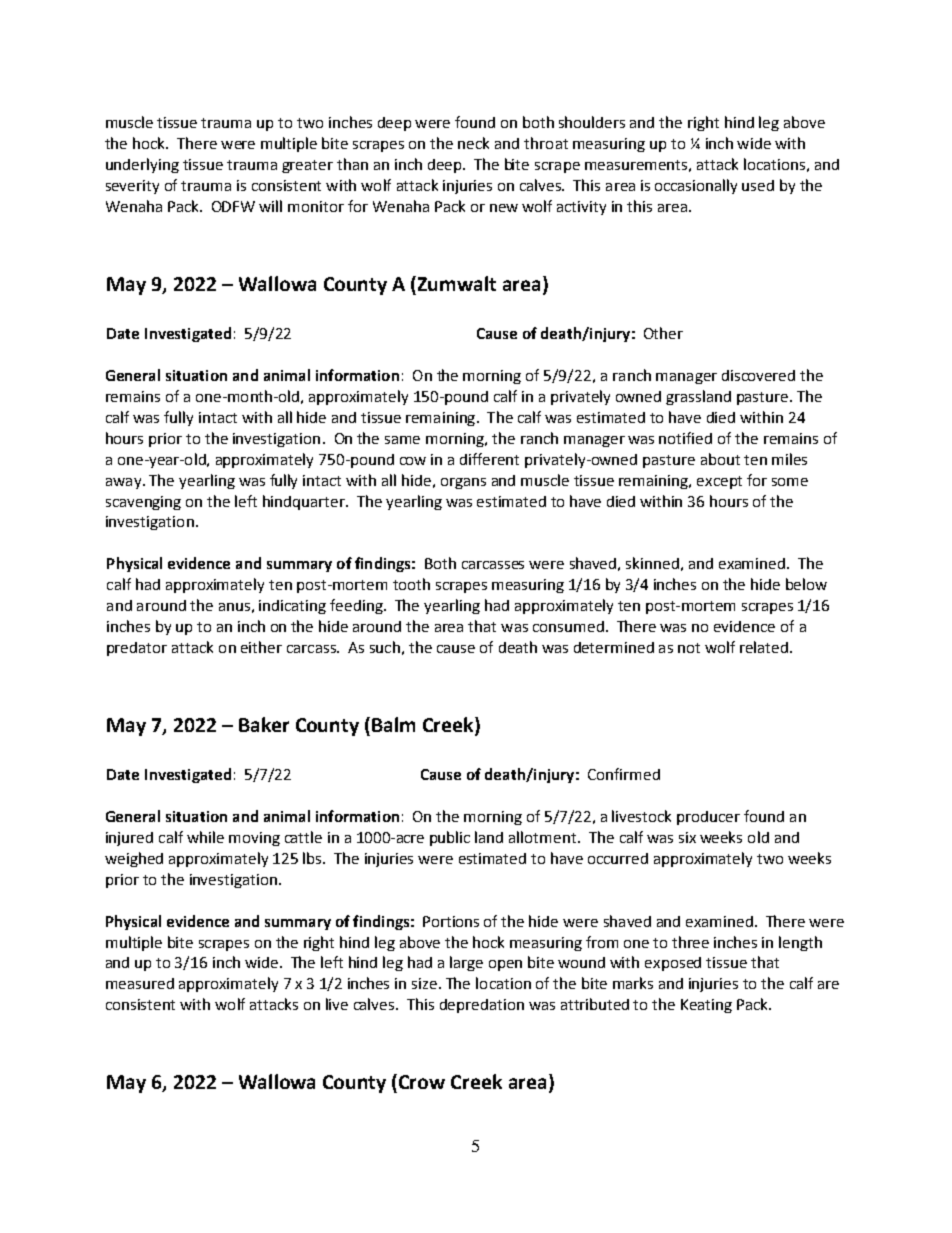 The width and height of the document is (952, 1233). What do you see at coordinates (696, 186) in the document?
I see `occasionally` at bounding box center [696, 186].
